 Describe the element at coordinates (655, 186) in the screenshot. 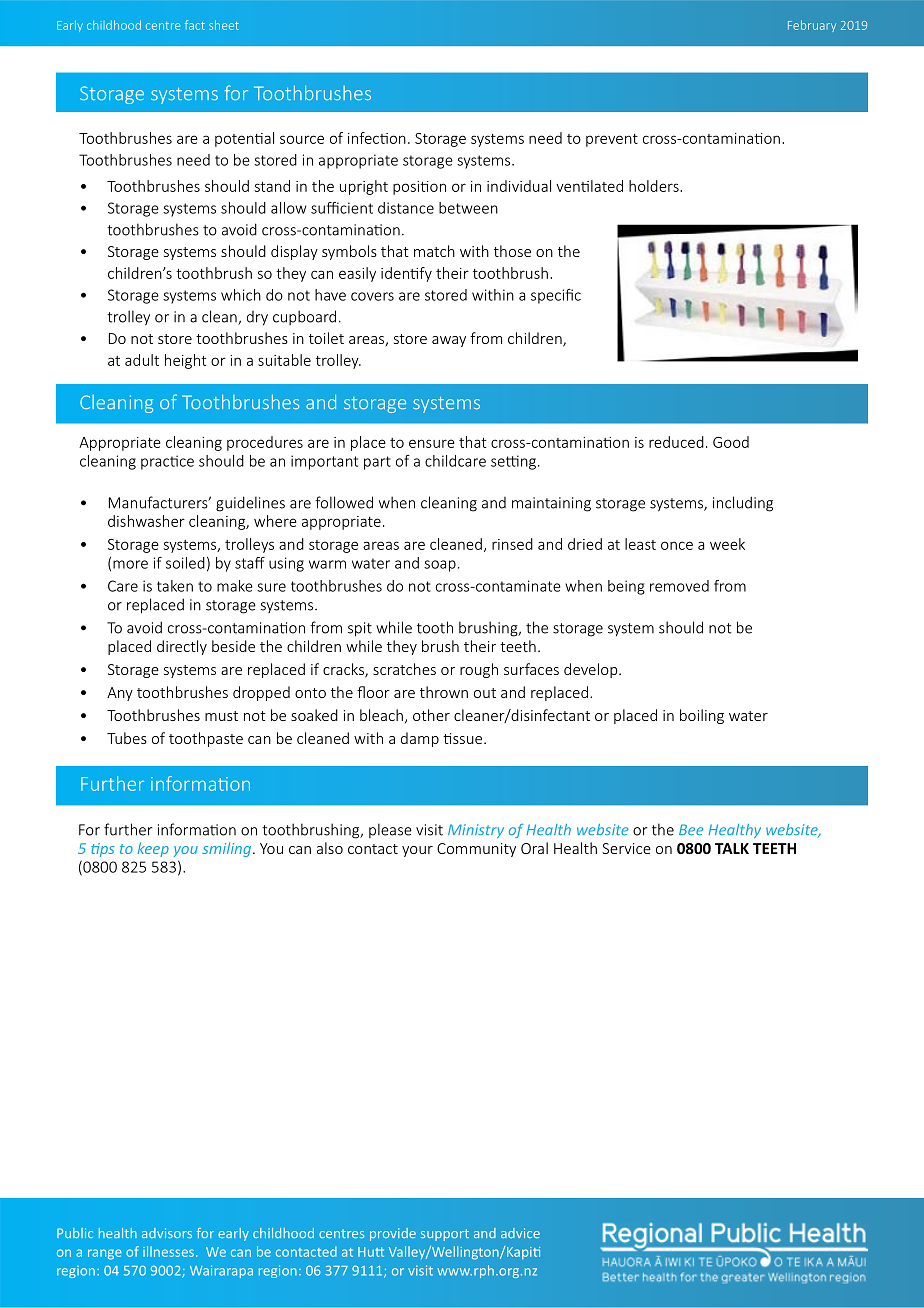

I see `holders` at that location.
